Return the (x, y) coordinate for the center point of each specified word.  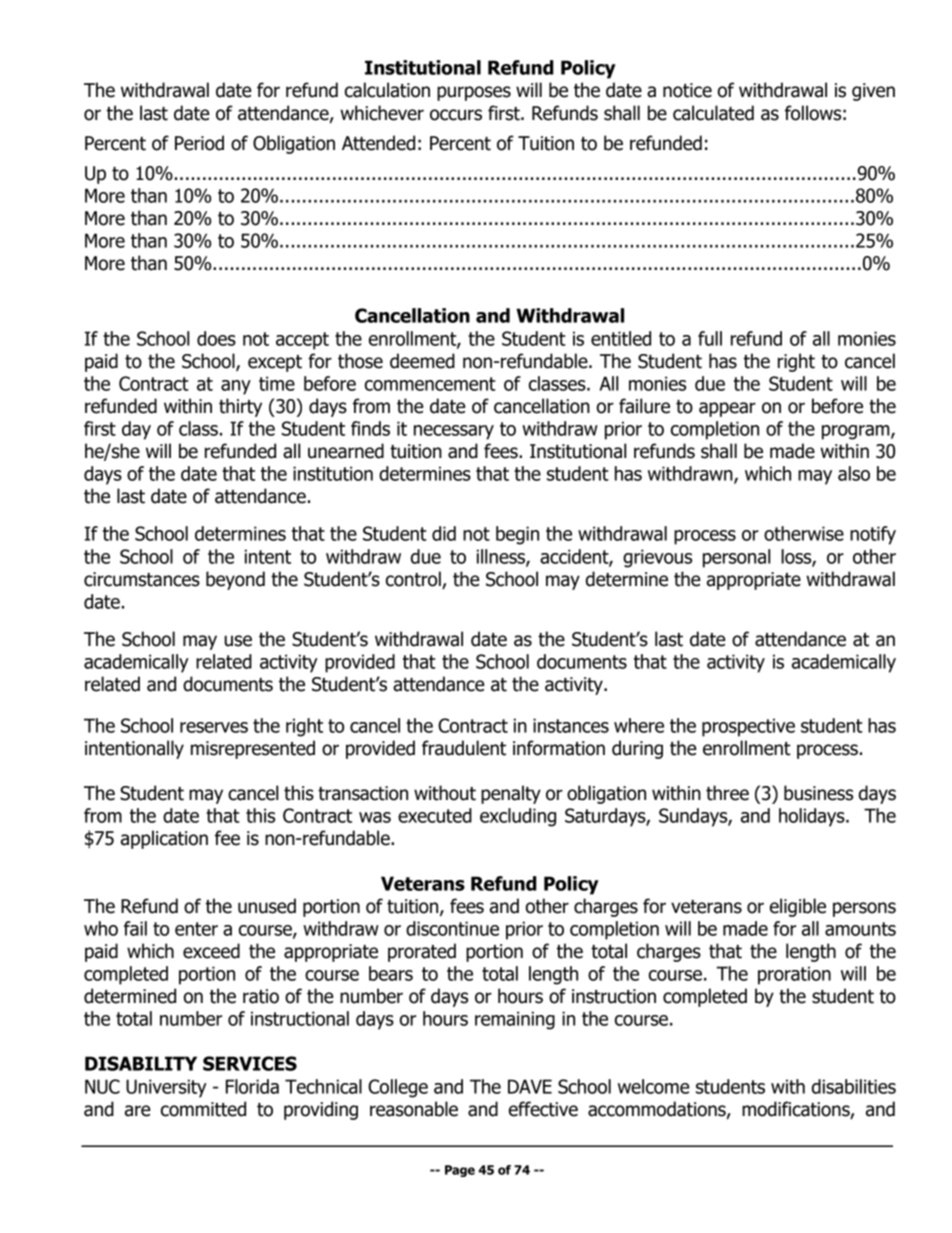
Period (199, 143)
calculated (713, 113)
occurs (456, 115)
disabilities (854, 1086)
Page (460, 1171)
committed (203, 1109)
